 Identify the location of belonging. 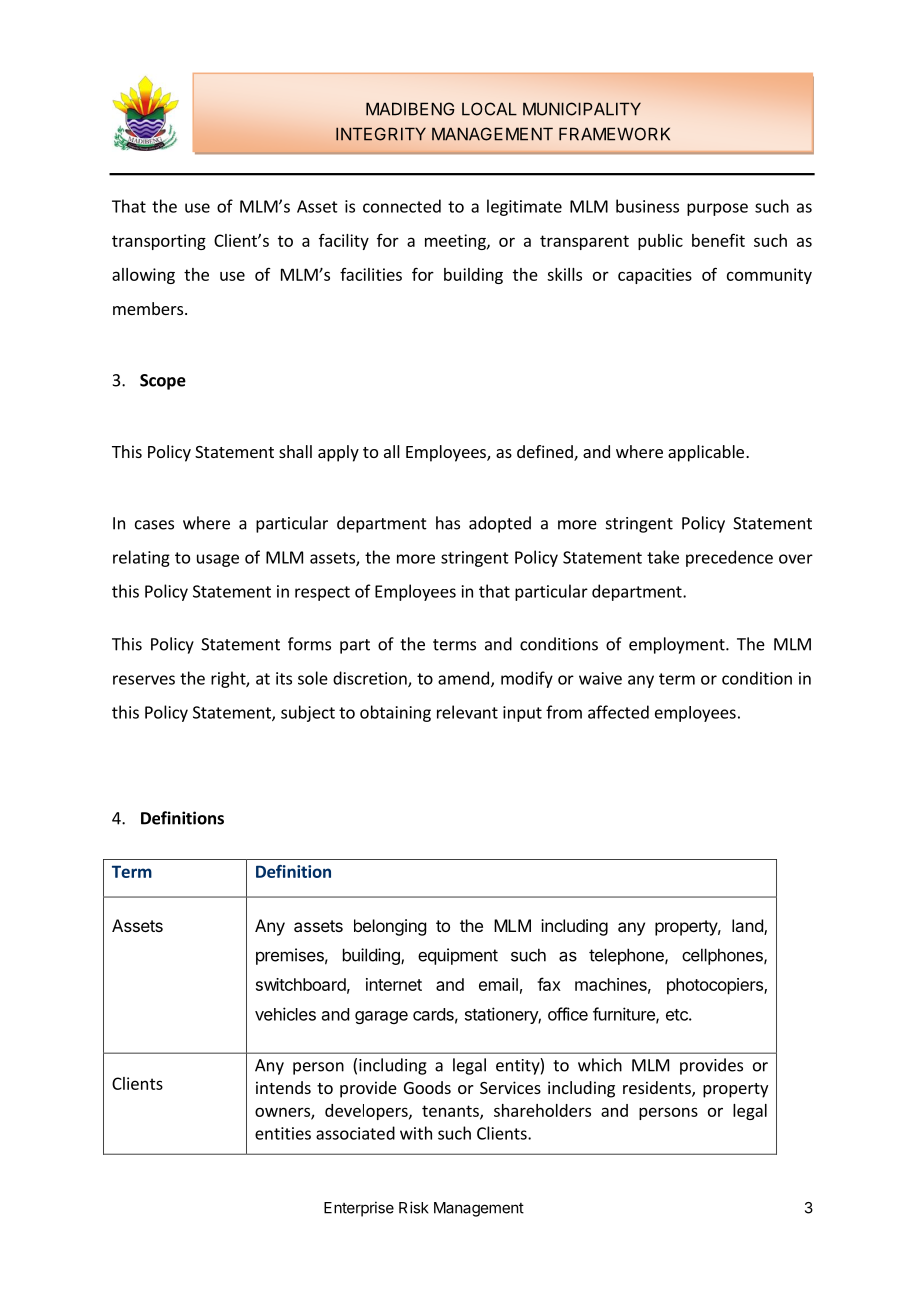
(390, 927).
